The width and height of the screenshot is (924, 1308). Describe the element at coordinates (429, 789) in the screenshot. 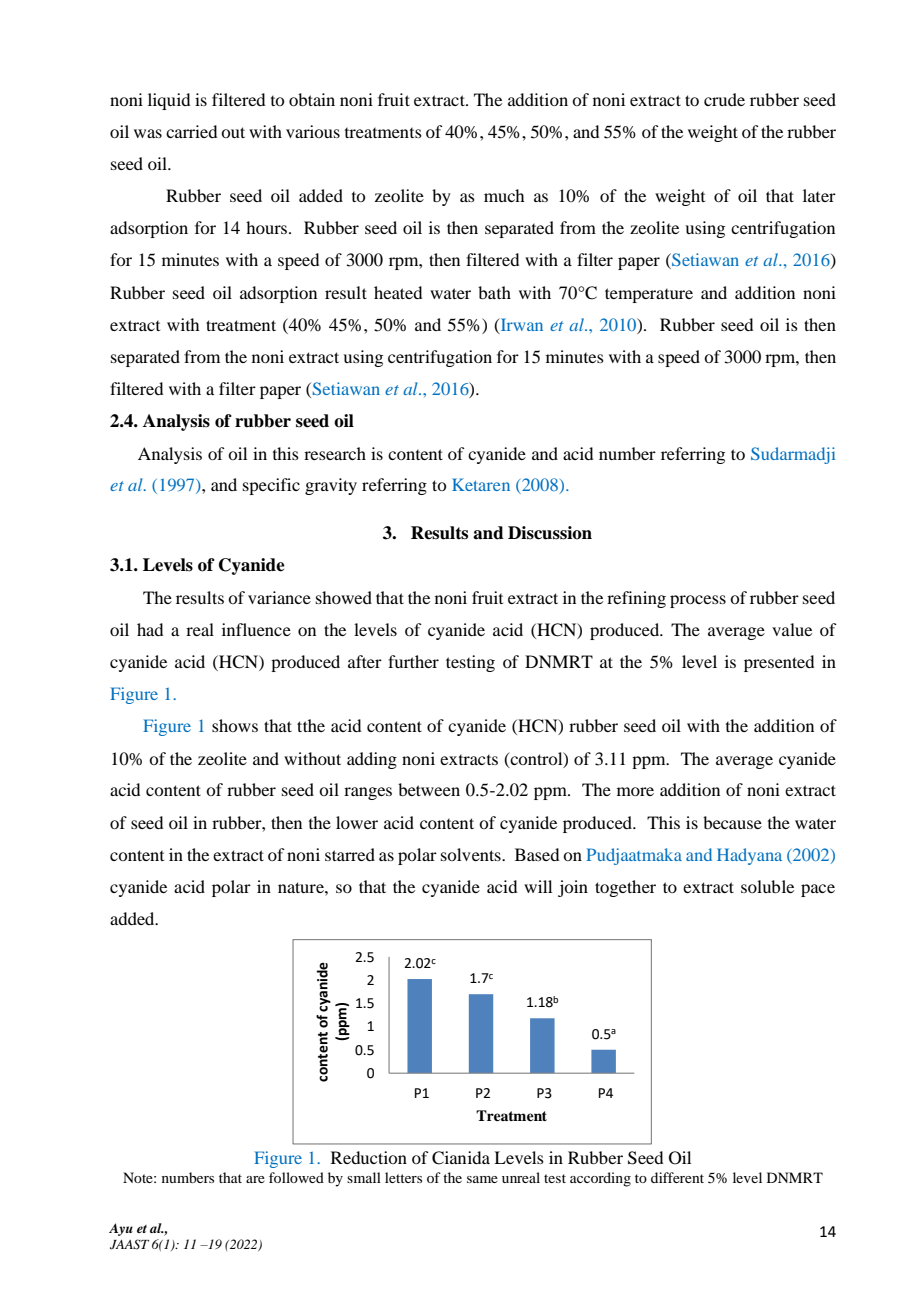

I see `between` at that location.
